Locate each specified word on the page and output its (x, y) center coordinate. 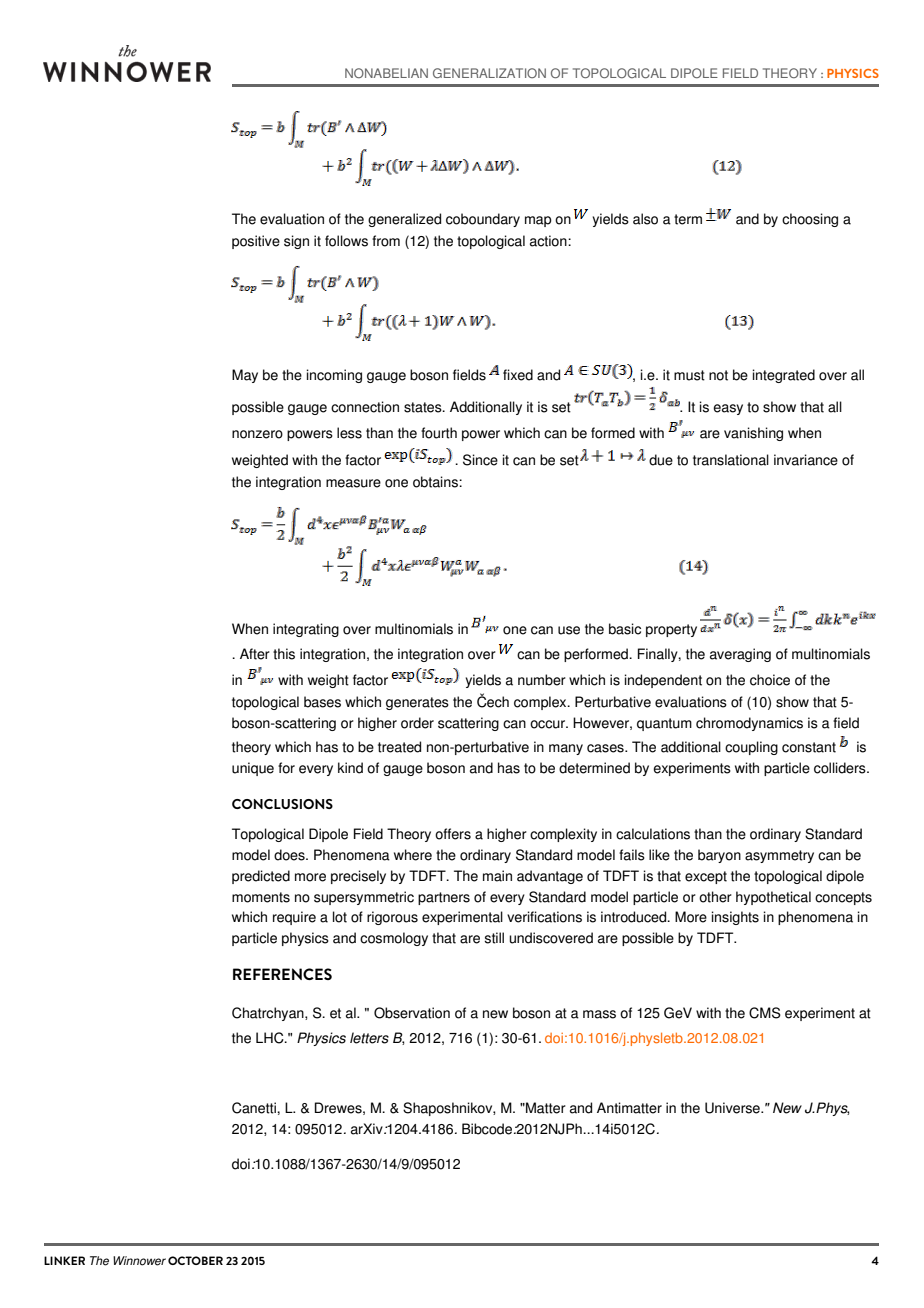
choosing (810, 220)
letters (369, 1038)
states (424, 407)
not (718, 375)
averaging (740, 655)
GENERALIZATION (489, 73)
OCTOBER (195, 1260)
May (245, 376)
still (494, 938)
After (255, 654)
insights (735, 918)
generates (417, 703)
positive (256, 242)
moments (261, 897)
